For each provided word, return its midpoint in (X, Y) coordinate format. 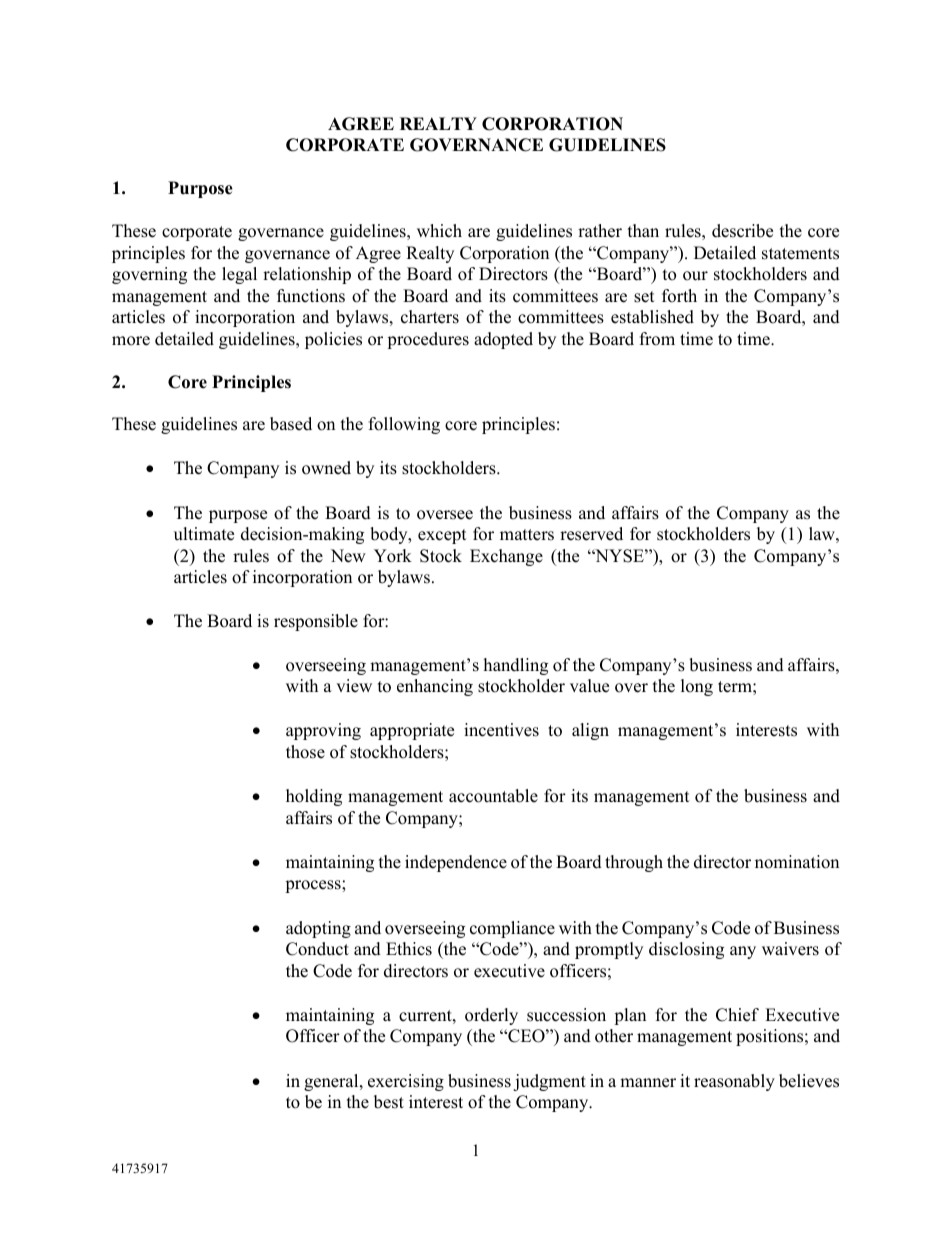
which (439, 231)
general (332, 1082)
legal (239, 275)
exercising (406, 1082)
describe (742, 231)
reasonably (734, 1082)
